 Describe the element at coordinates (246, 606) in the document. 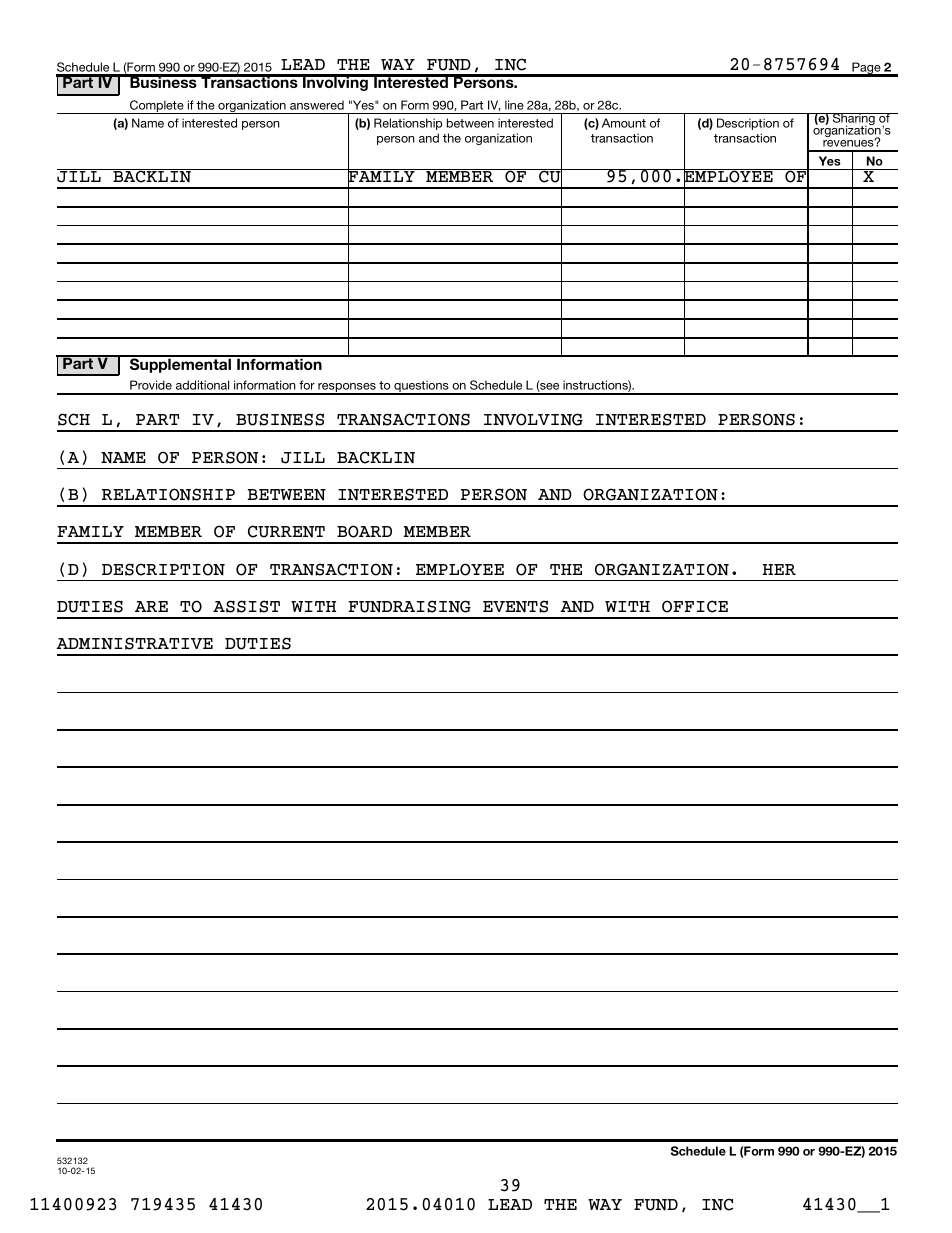

I see `ASSIST` at that location.
